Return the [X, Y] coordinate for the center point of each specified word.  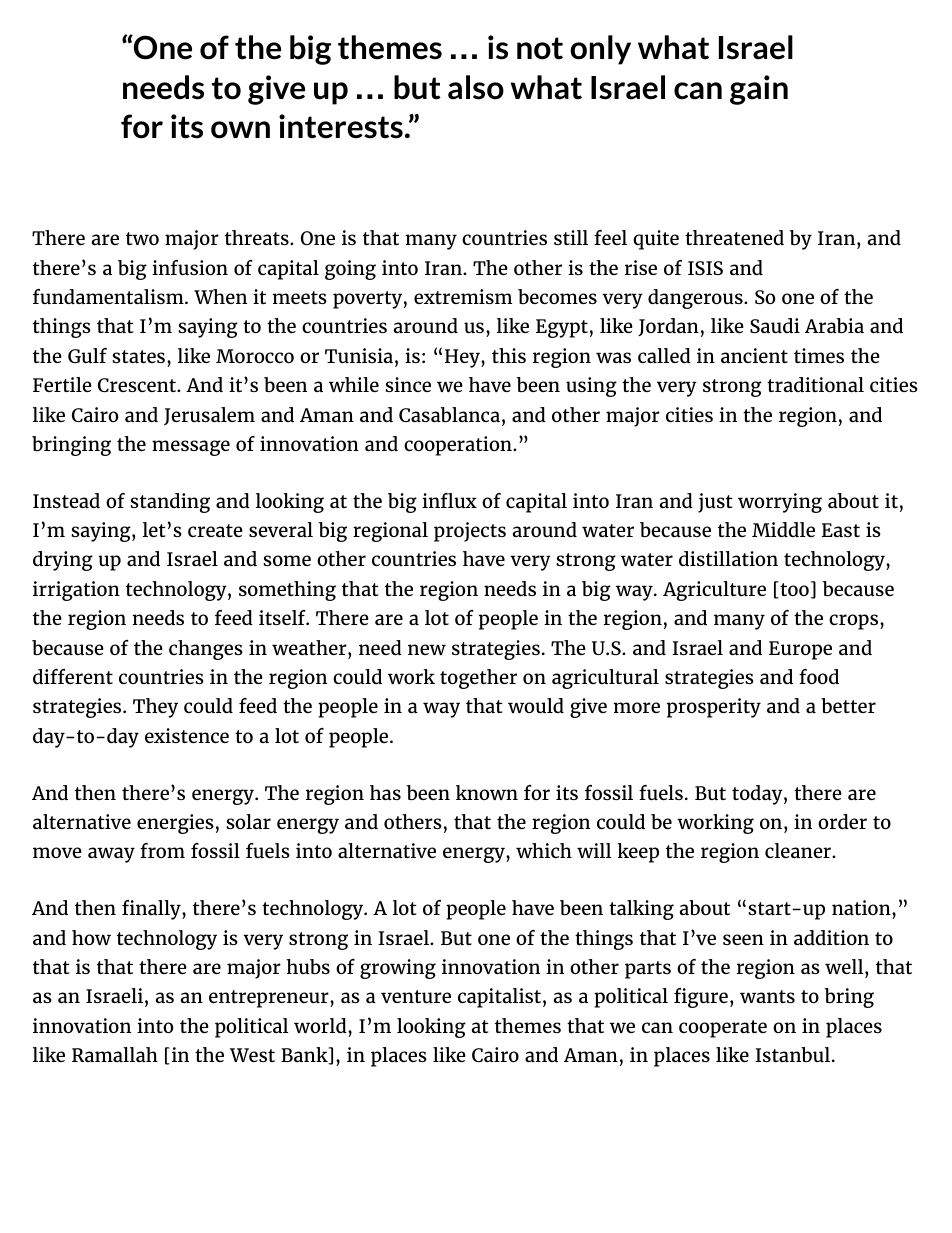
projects [470, 532]
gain [759, 90]
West [252, 1055]
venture [416, 996]
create [215, 530]
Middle [783, 529]
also [476, 87]
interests [341, 126]
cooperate [723, 1029]
